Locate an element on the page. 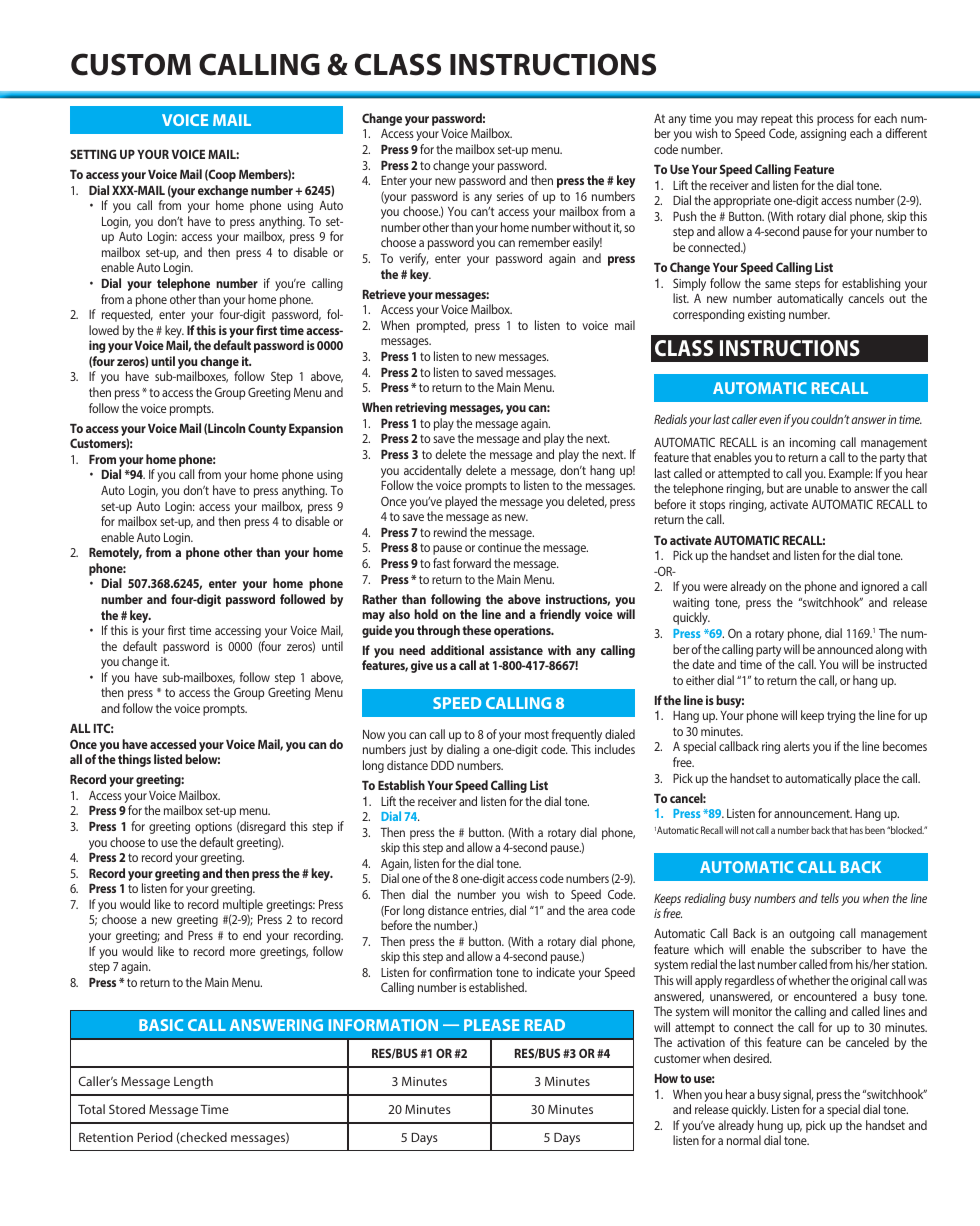 The height and width of the document is (1226, 980). area is located at coordinates (598, 911).
